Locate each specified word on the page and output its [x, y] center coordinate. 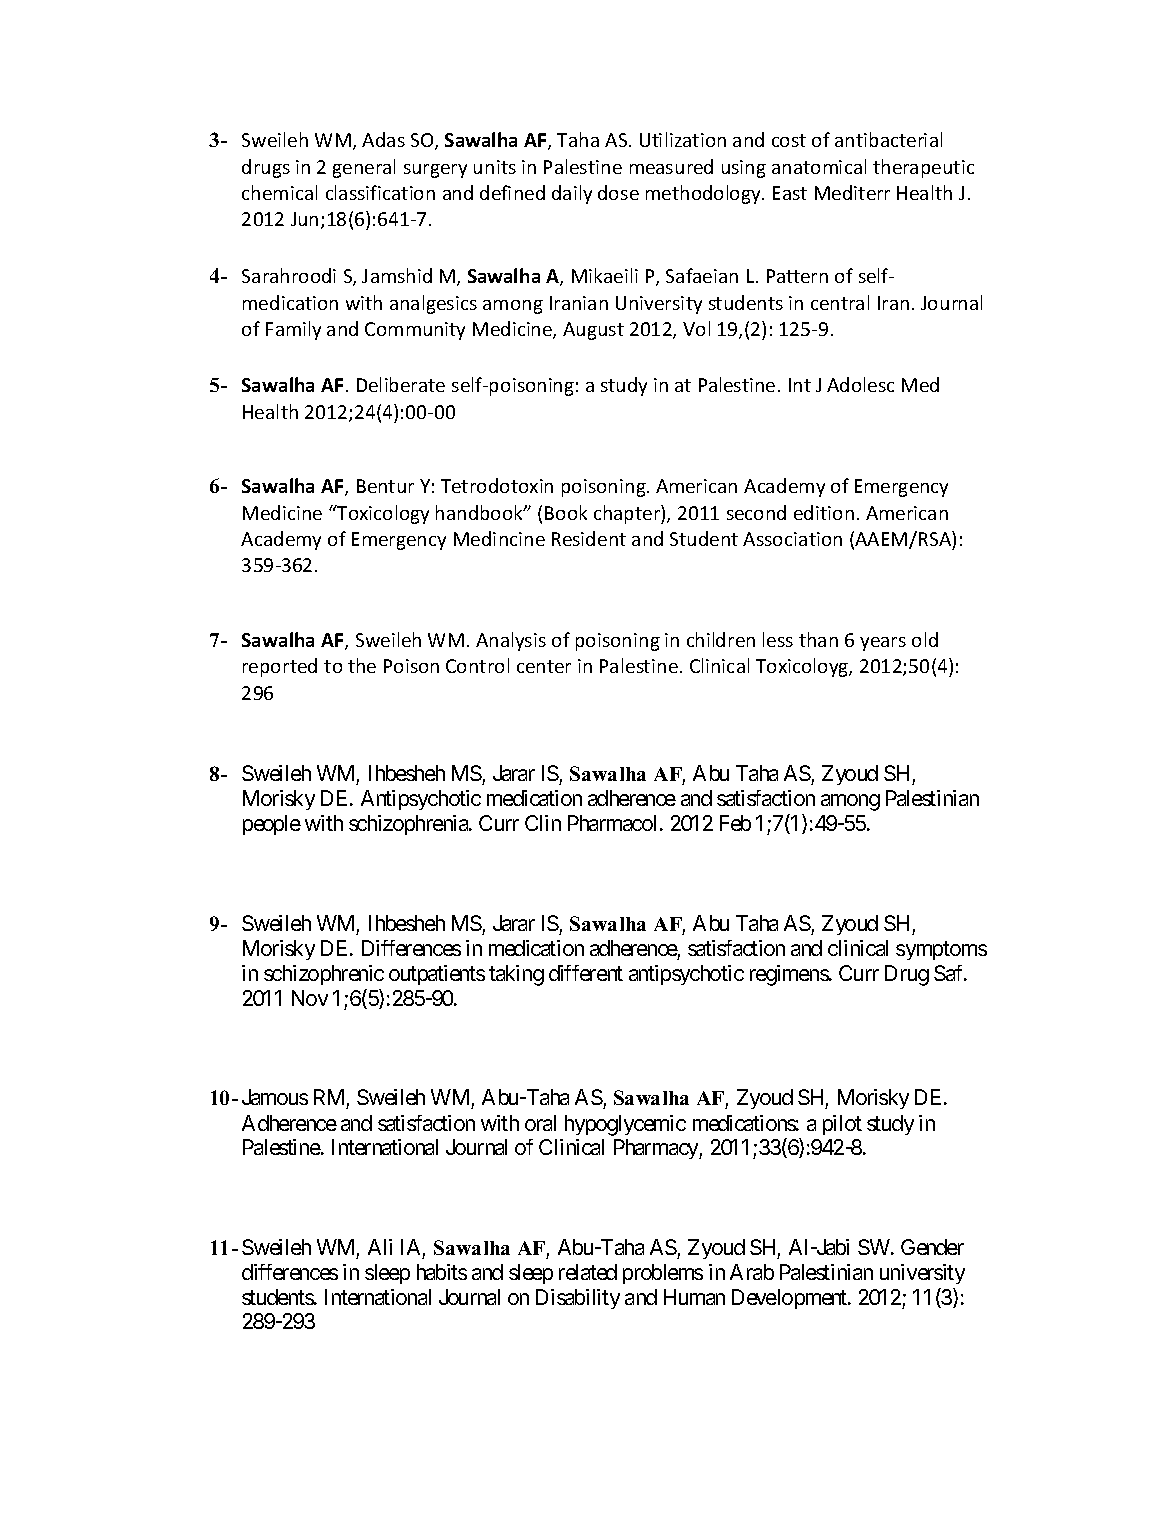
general [364, 168]
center [544, 666]
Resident [589, 538]
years [883, 644]
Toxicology [382, 514]
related [588, 1272]
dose [618, 192]
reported [280, 667]
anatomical [819, 166]
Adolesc [860, 384]
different [586, 973]
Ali [380, 1247]
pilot [842, 1125]
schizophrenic [324, 975]
